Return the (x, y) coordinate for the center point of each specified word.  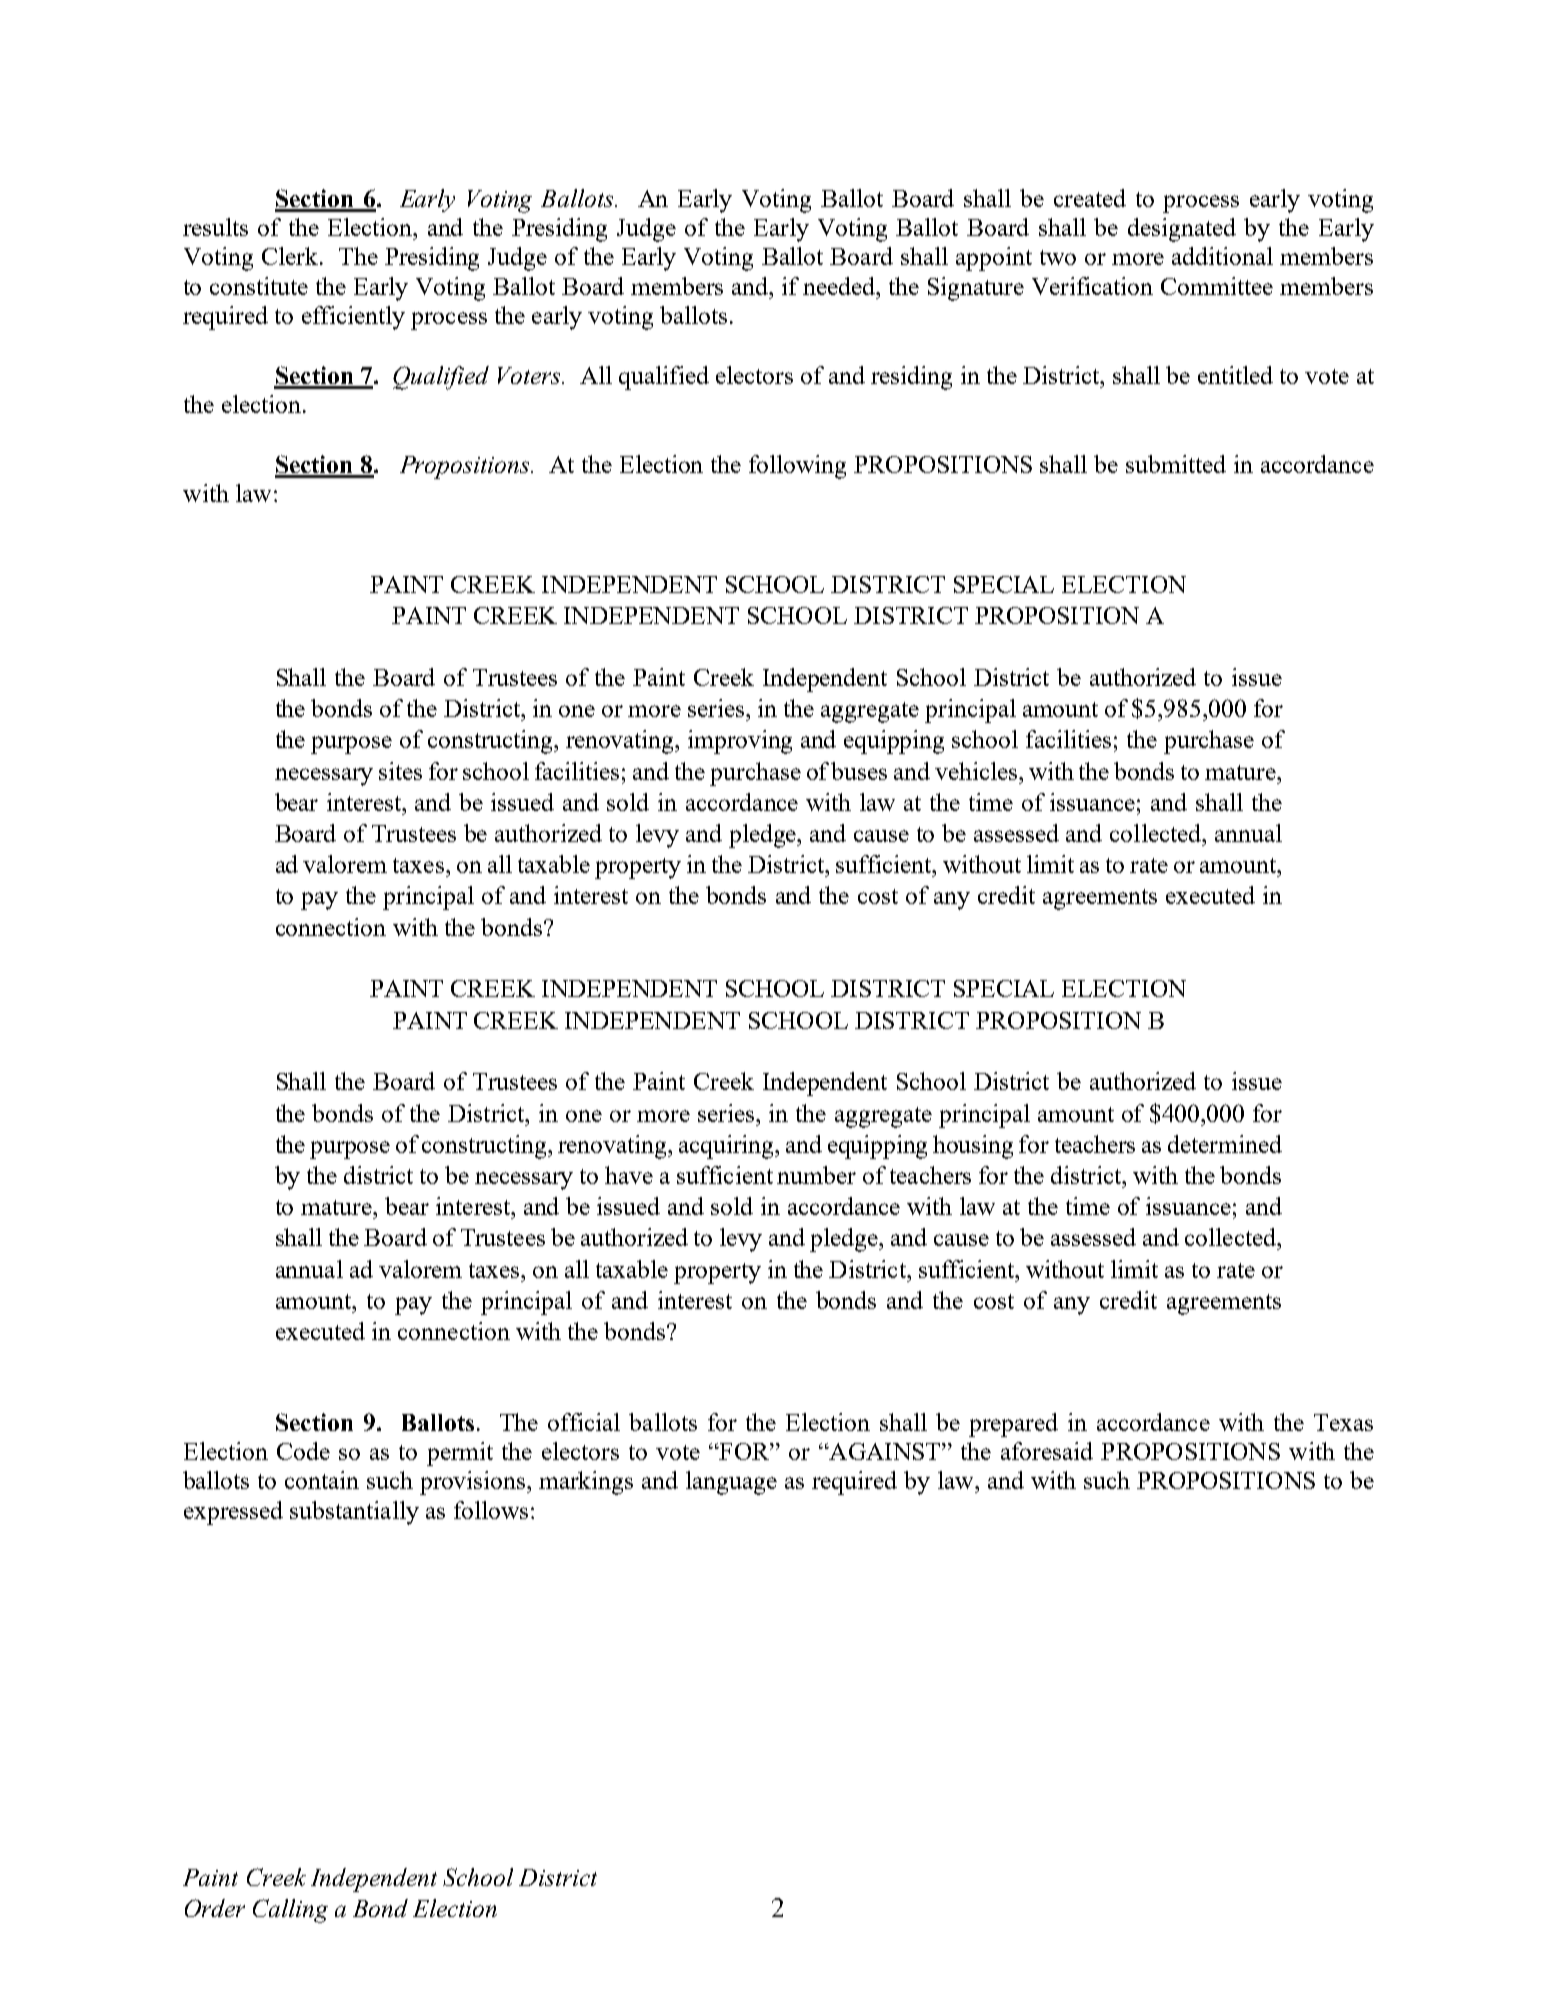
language (731, 1483)
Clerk (290, 256)
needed (840, 286)
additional (1222, 256)
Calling (290, 1911)
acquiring (728, 1147)
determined (1225, 1144)
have (629, 1175)
